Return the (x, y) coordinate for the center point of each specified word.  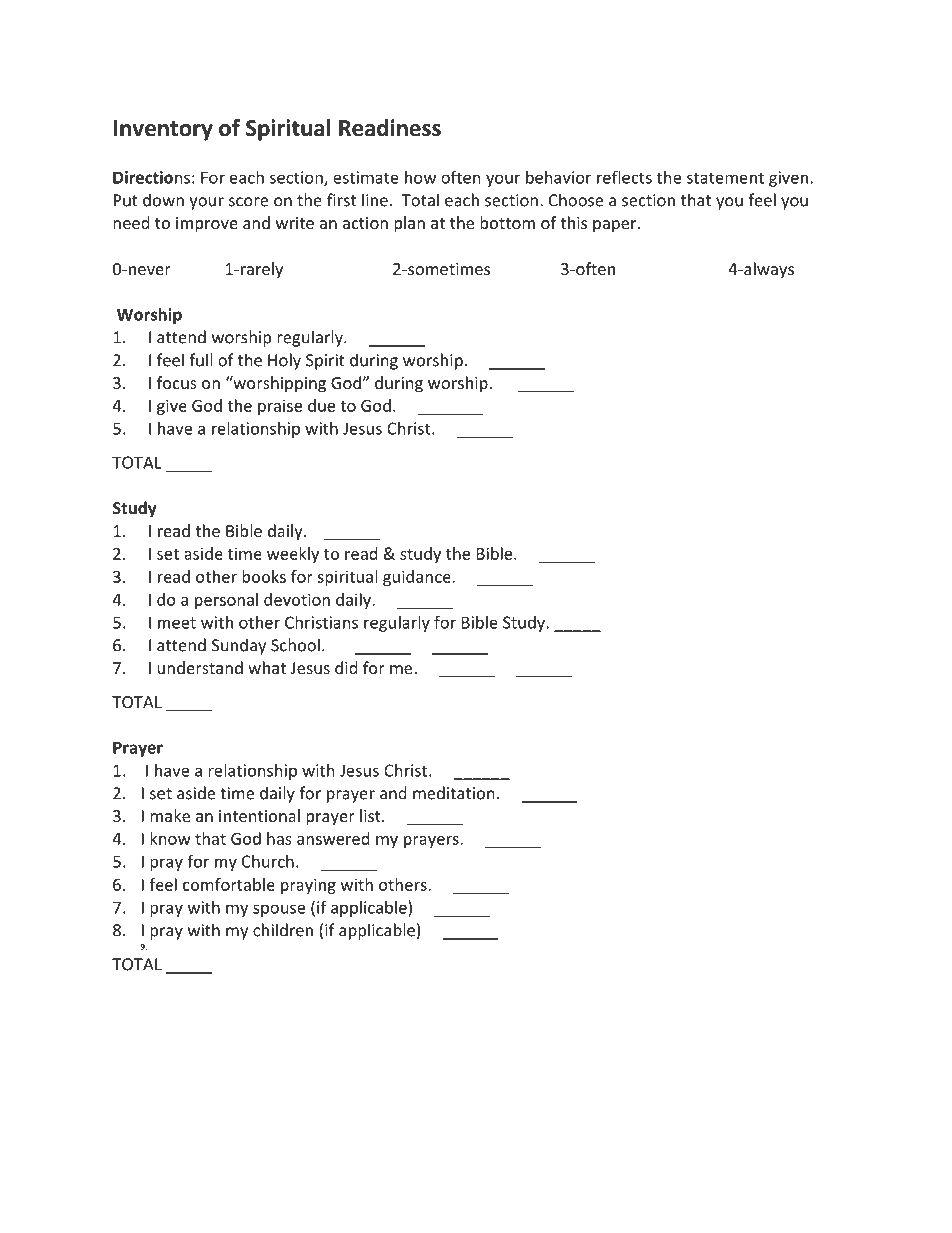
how (420, 177)
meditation (454, 793)
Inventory (163, 130)
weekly (293, 555)
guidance (418, 578)
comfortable (229, 884)
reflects (624, 177)
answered (333, 838)
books (264, 576)
